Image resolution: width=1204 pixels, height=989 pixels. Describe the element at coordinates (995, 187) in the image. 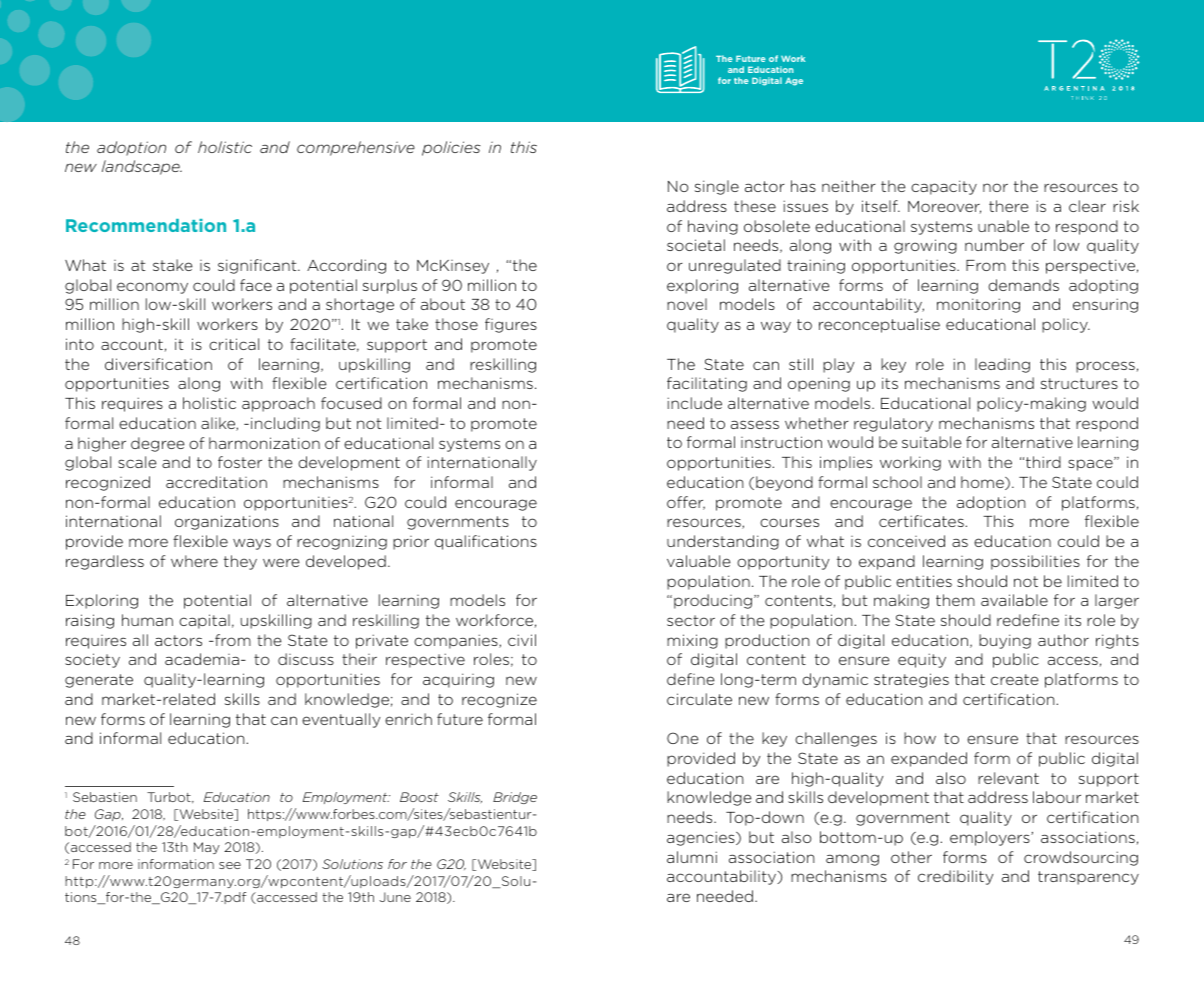

I see `nor` at that location.
